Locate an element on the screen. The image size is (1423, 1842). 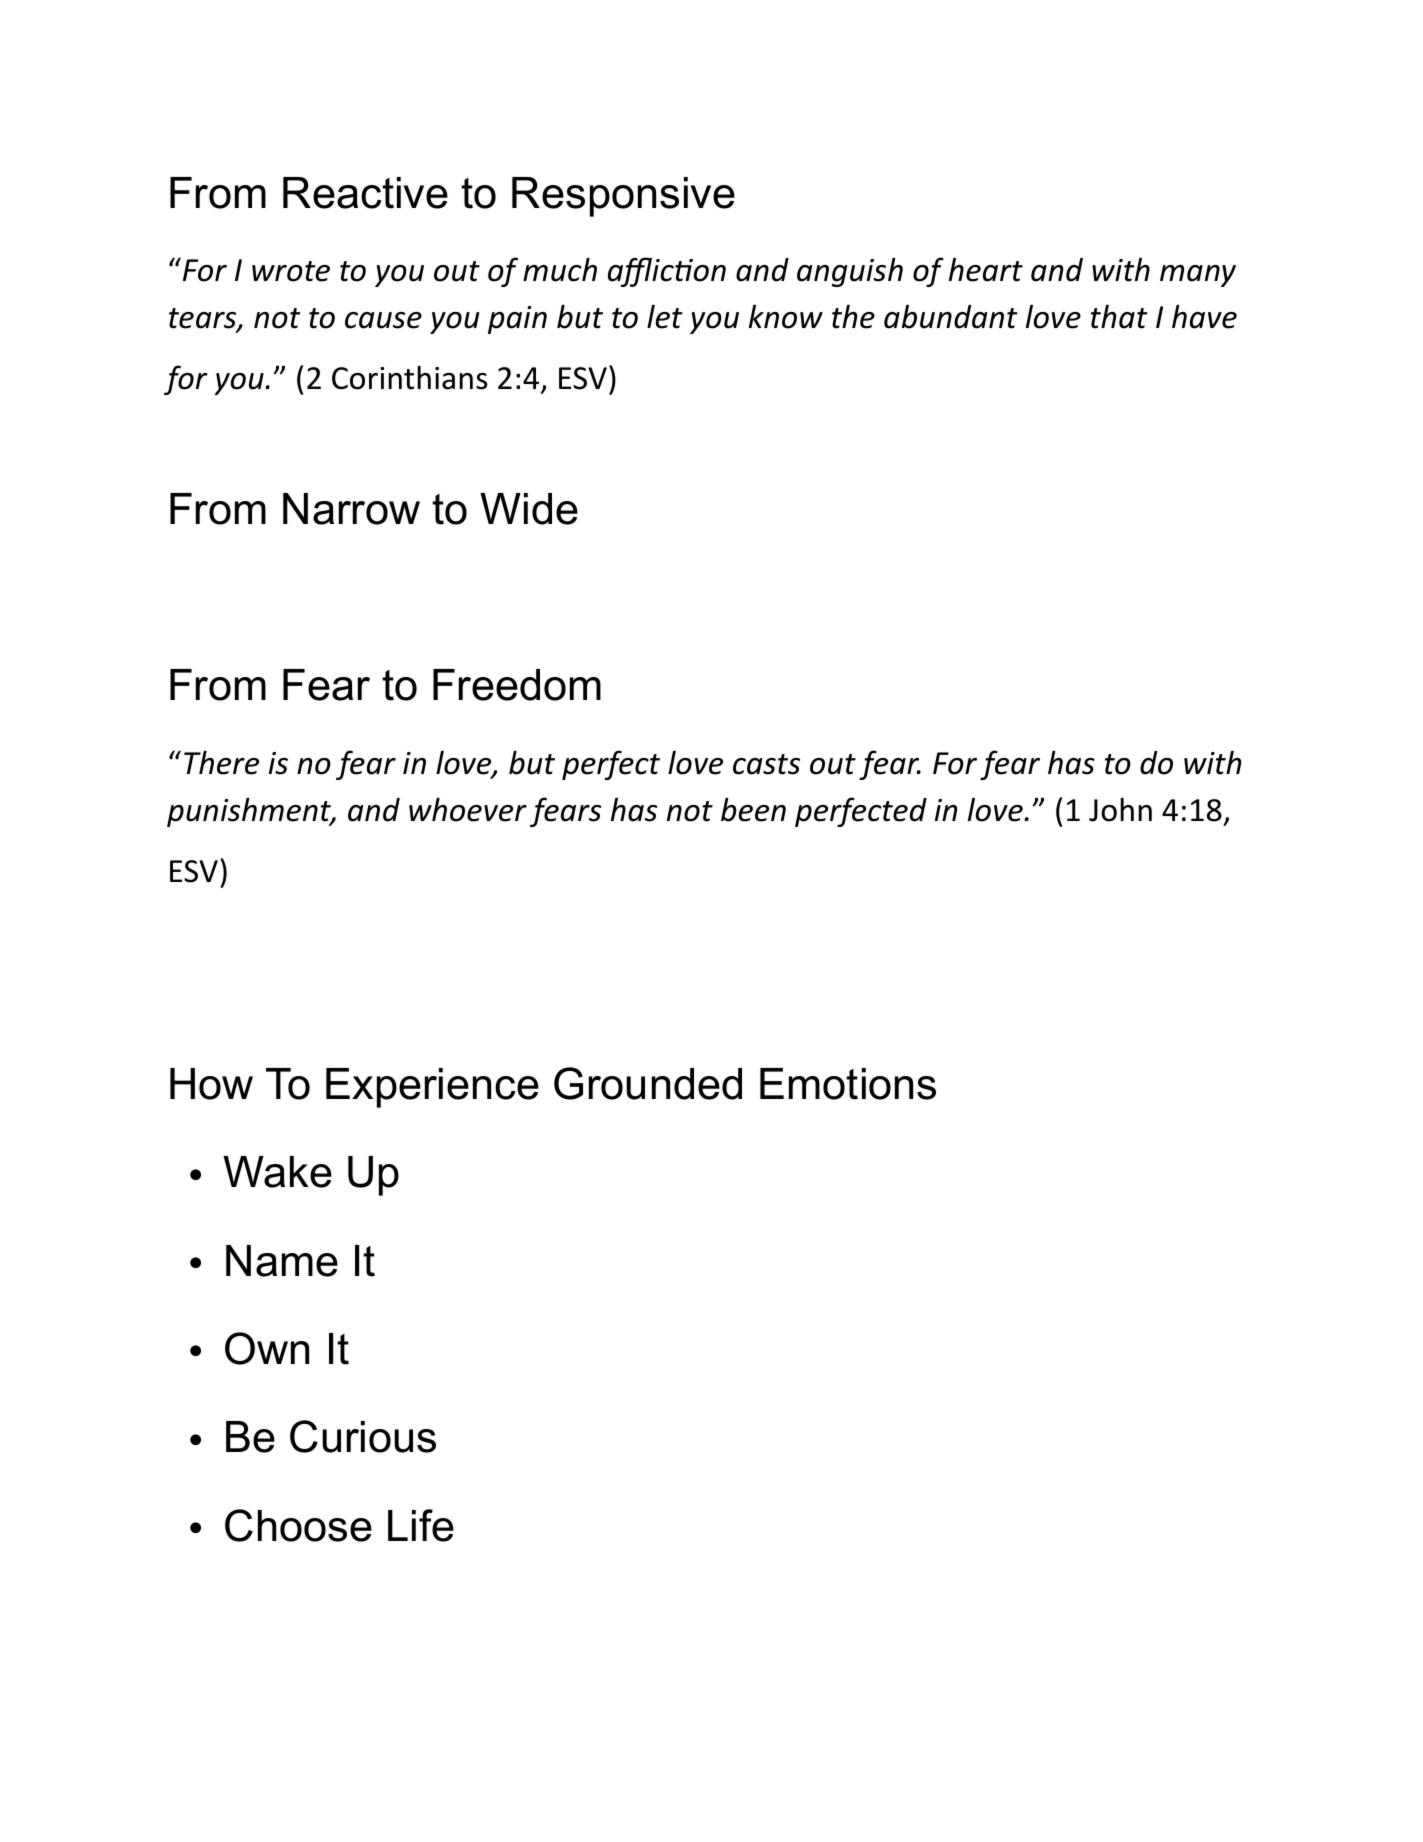
Emotions is located at coordinates (848, 1084).
